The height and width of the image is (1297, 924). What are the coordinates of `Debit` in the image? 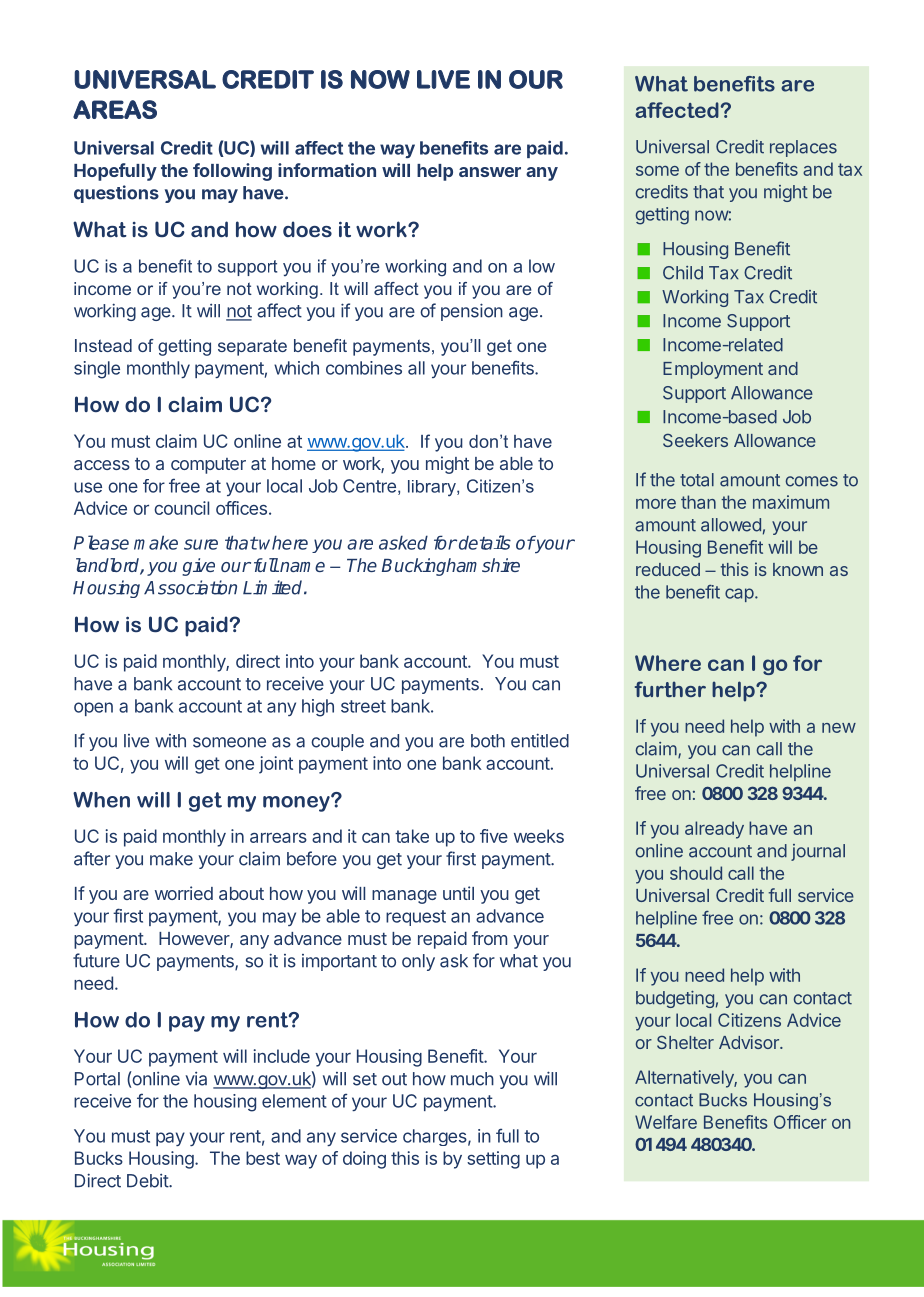 It's located at (148, 1181).
